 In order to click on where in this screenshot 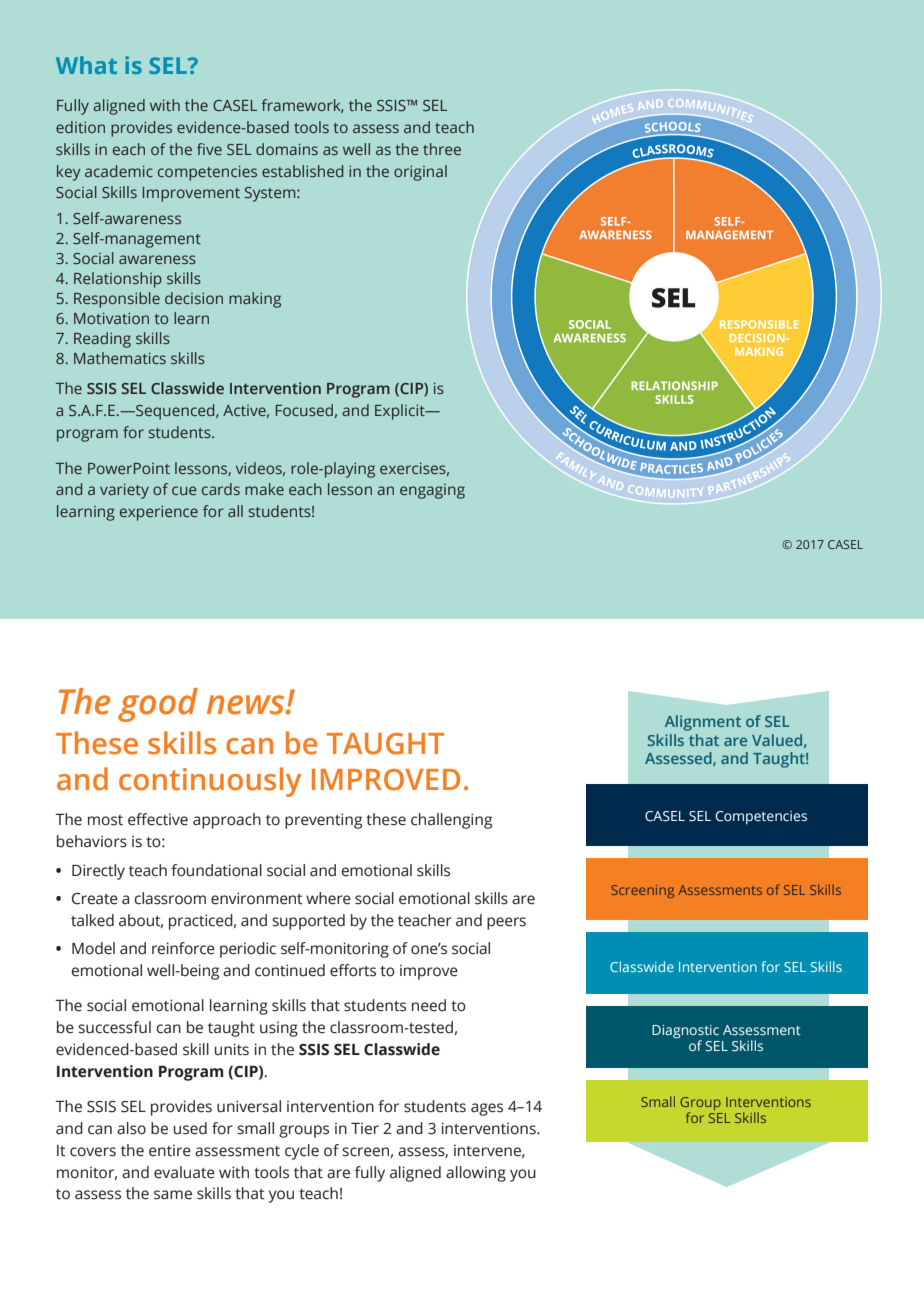, I will do `click(328, 898)`.
